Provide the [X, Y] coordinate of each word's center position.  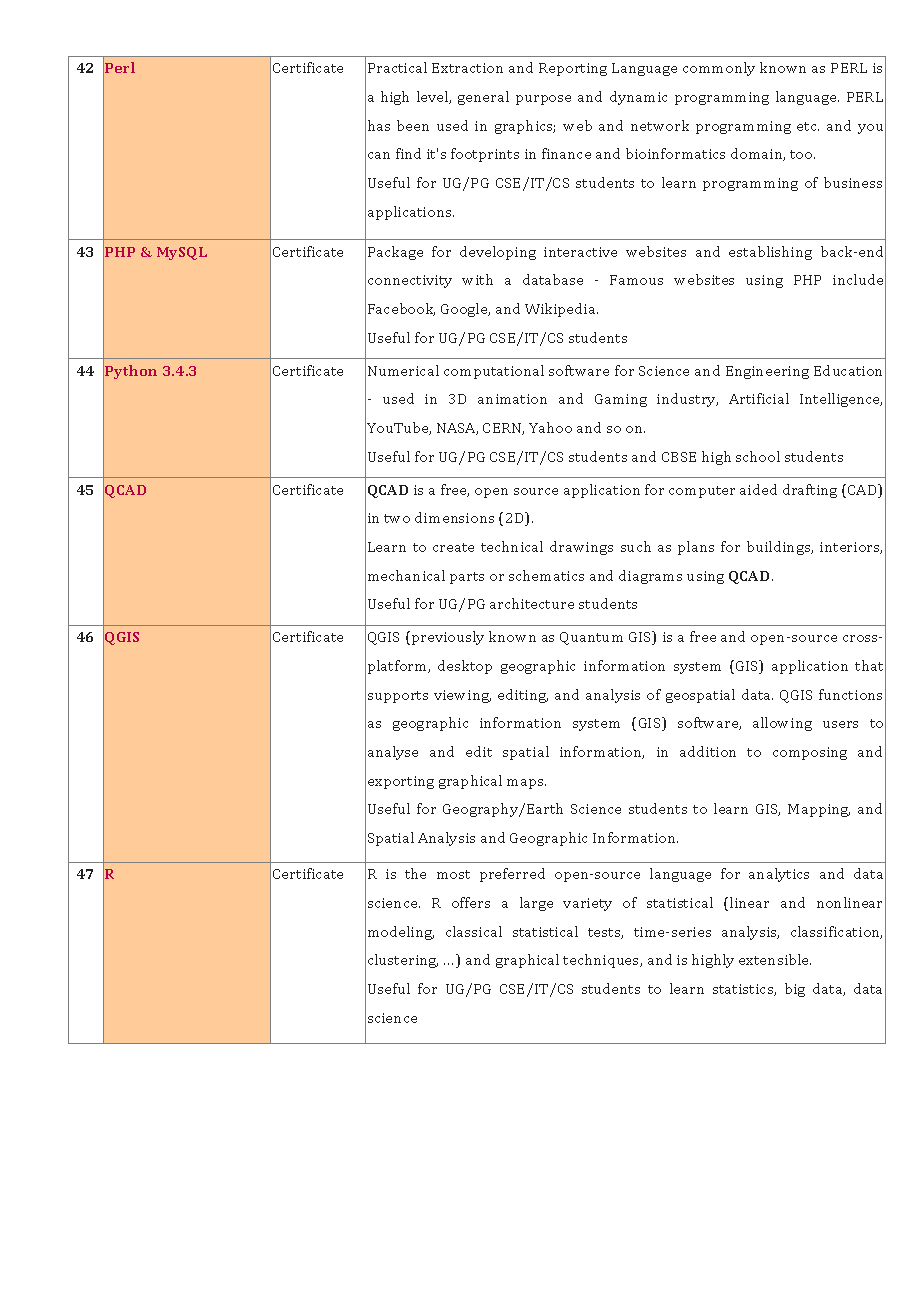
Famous [636, 280]
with [477, 279]
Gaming [621, 400]
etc [808, 126]
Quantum [591, 638]
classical [474, 931]
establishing [770, 253]
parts [467, 578]
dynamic [638, 98]
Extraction [467, 68]
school [758, 456]
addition [708, 751]
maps [526, 784]
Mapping [819, 810]
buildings [780, 548]
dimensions [454, 517]
